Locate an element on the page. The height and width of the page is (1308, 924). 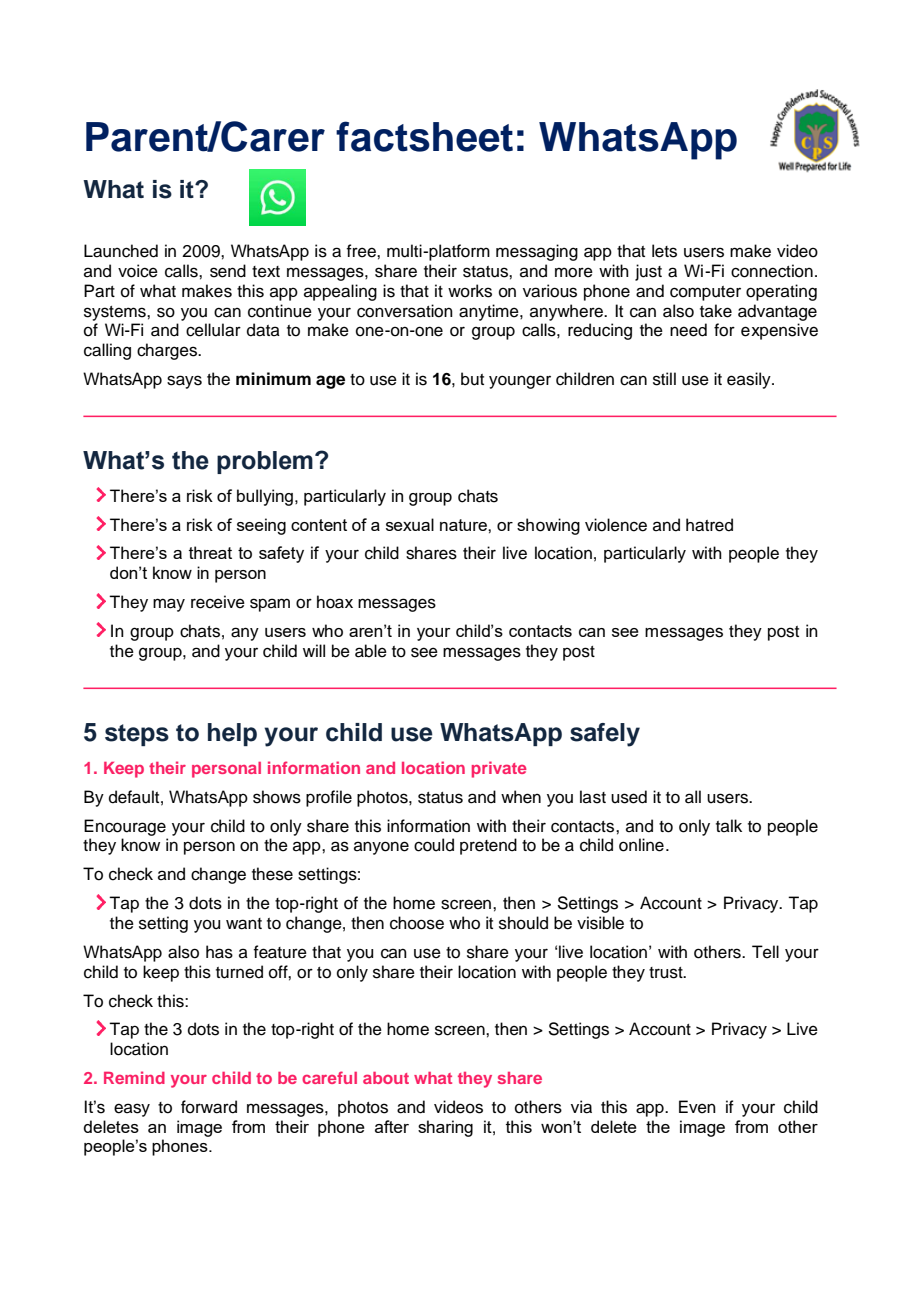
send is located at coordinates (228, 271).
